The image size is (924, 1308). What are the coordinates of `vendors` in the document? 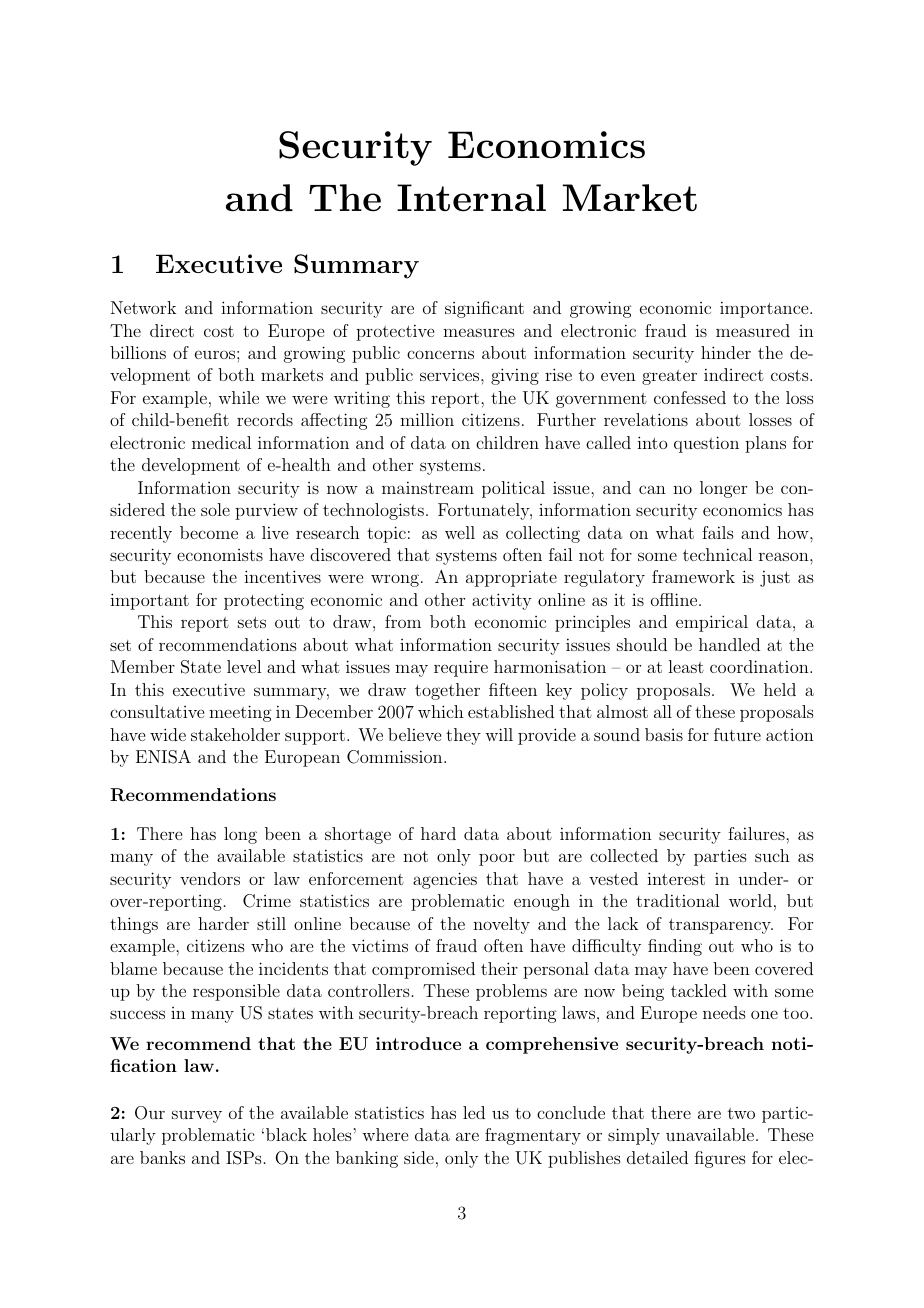 It's located at (210, 878).
